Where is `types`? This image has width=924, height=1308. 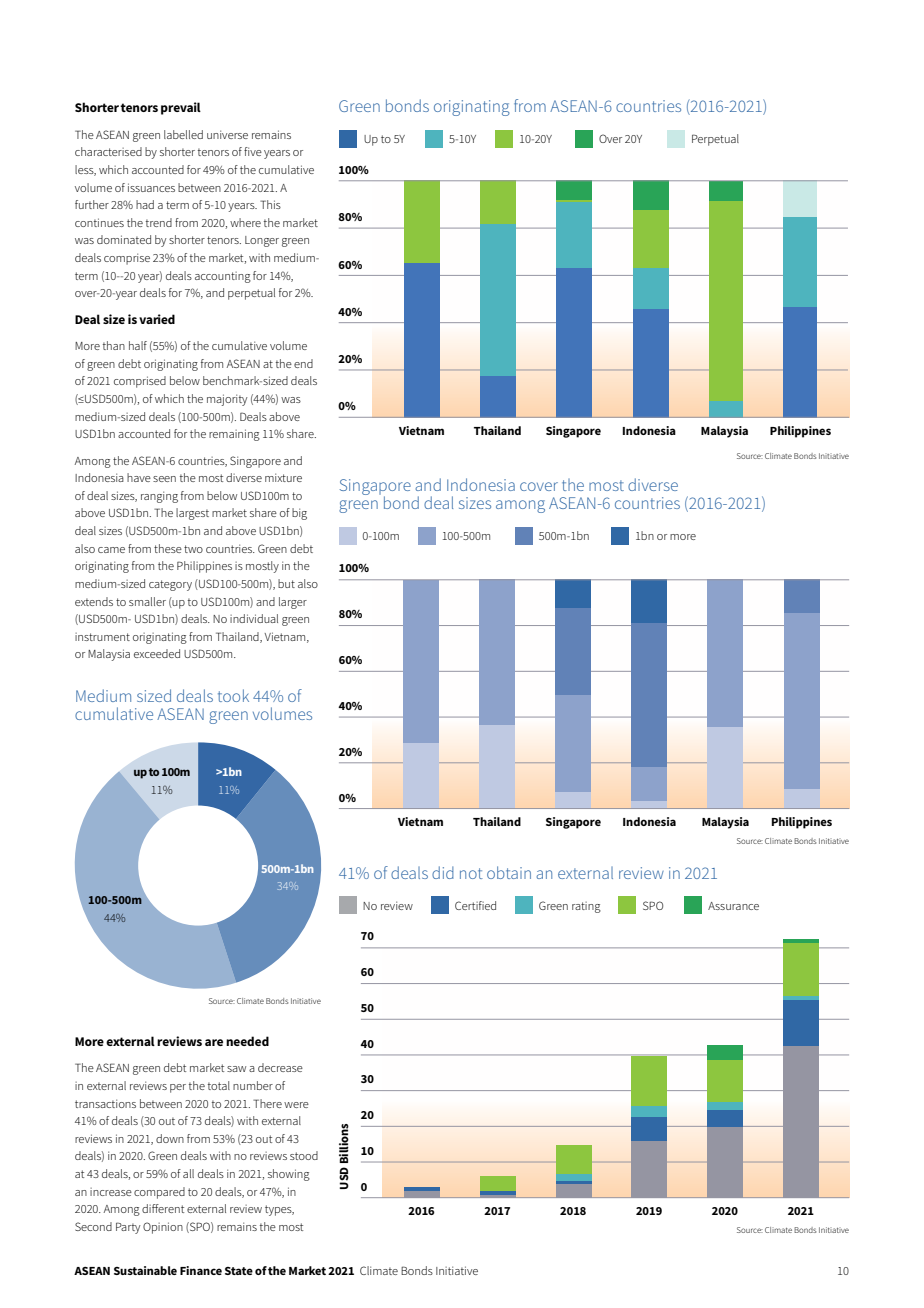 types is located at coordinates (279, 1210).
